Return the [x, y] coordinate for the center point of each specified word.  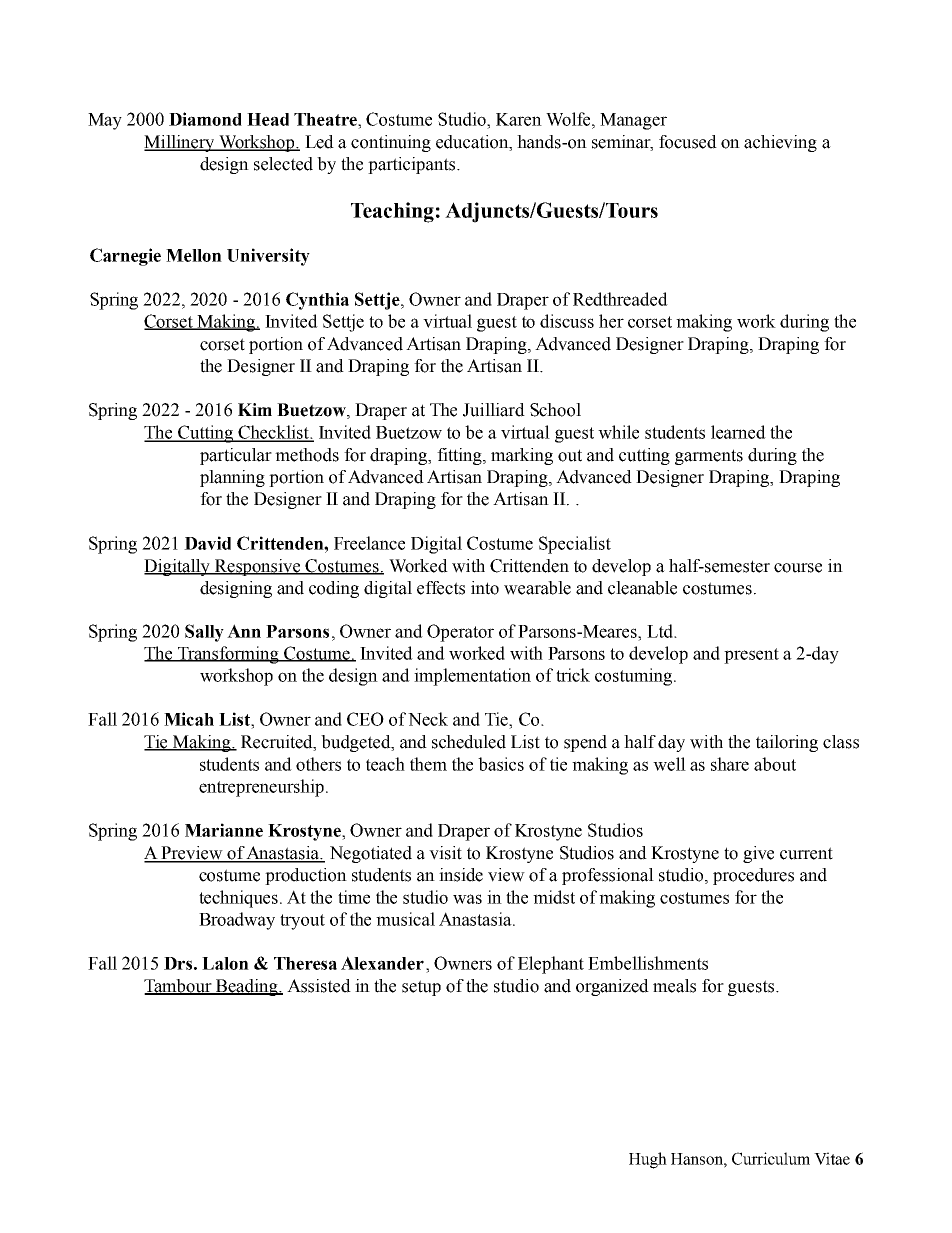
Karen [519, 119]
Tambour [179, 987]
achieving [780, 143]
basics [501, 764]
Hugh [648, 1160]
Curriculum [771, 1158]
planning [232, 478]
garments [709, 457]
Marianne [224, 830]
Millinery [180, 143]
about [775, 764]
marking [522, 456]
